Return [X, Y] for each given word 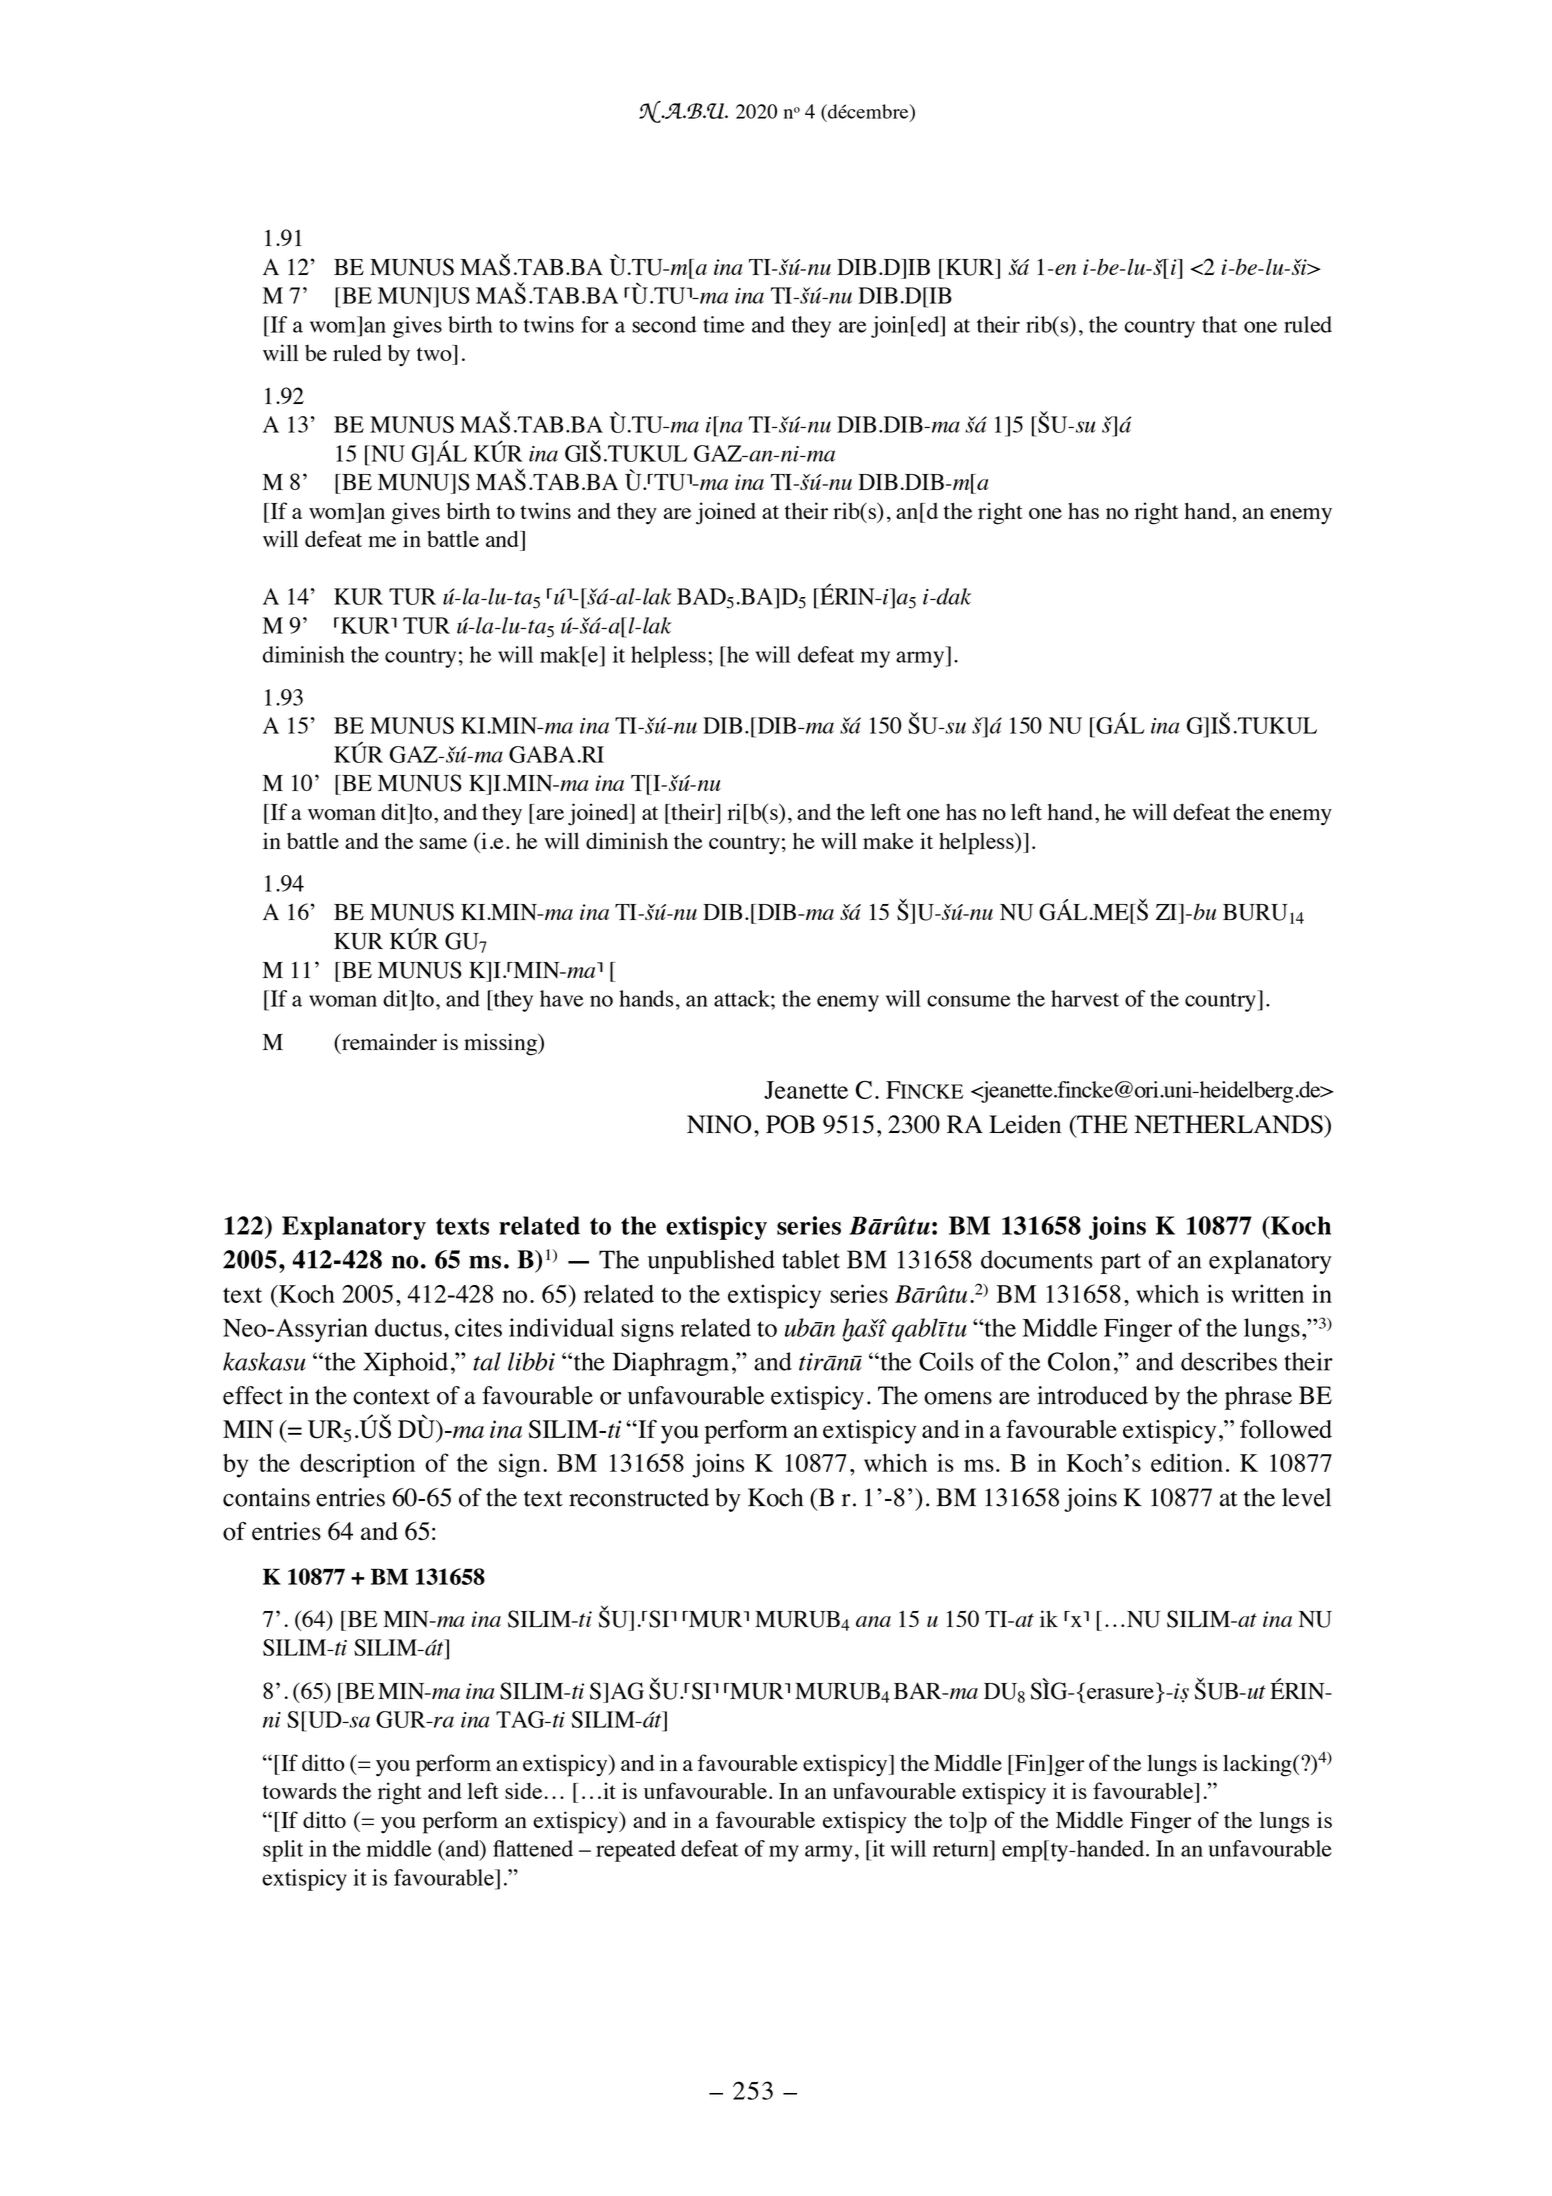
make [888, 840]
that [1219, 324]
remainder [388, 1041]
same [443, 843]
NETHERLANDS [1230, 1124]
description [357, 1465]
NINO [719, 1124]
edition [1187, 1462]
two [435, 353]
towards [300, 1791]
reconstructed [639, 1497]
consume [969, 1001]
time [724, 324]
